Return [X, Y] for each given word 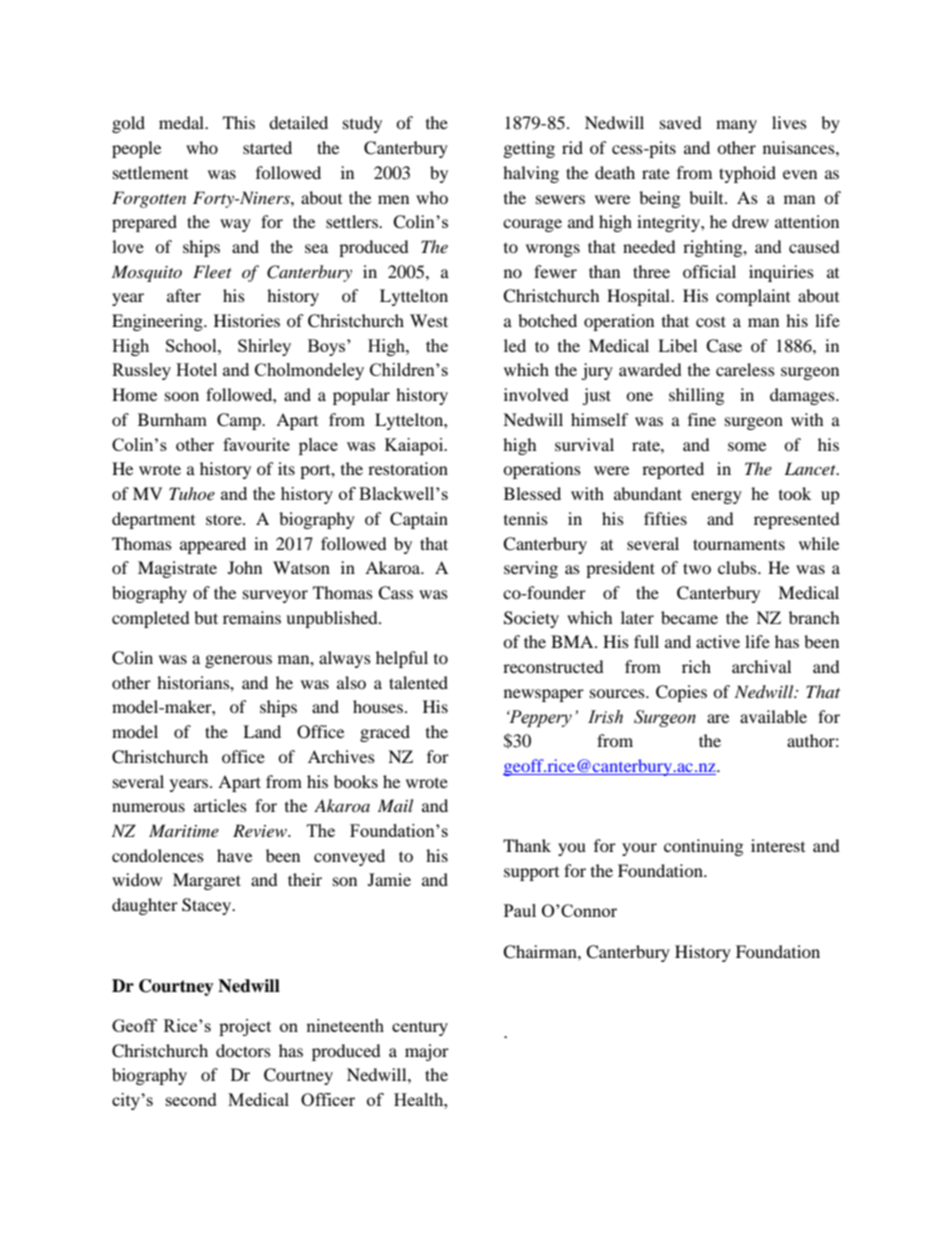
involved [536, 394]
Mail [395, 805]
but [206, 617]
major [427, 1052]
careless [745, 369]
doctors [243, 1050]
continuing [703, 847]
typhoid [747, 174]
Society [531, 619]
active [718, 641]
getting [529, 149]
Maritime [184, 830]
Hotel [196, 369]
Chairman [541, 952]
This [239, 122]
